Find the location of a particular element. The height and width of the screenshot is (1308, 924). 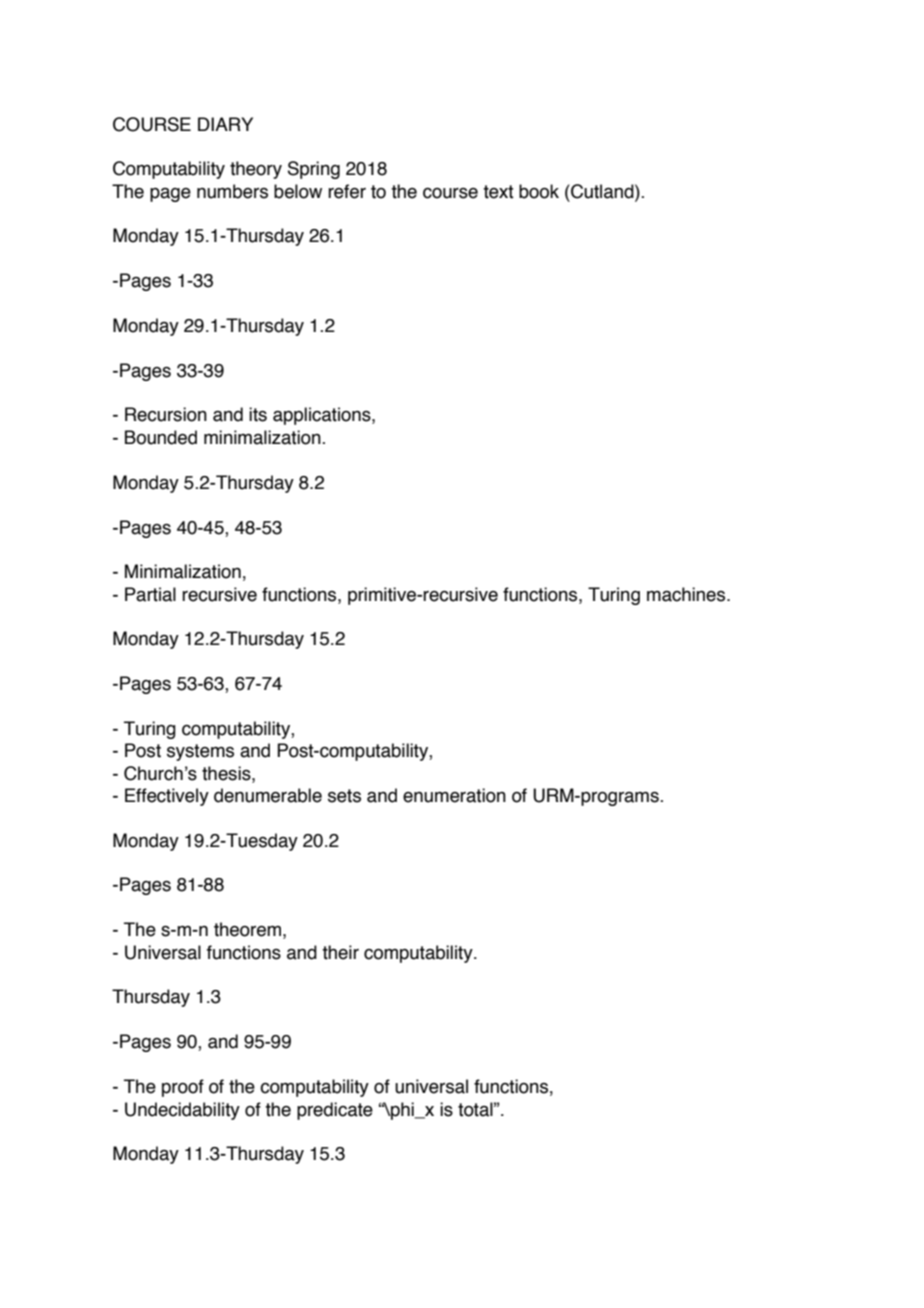

Partial is located at coordinates (150, 594).
